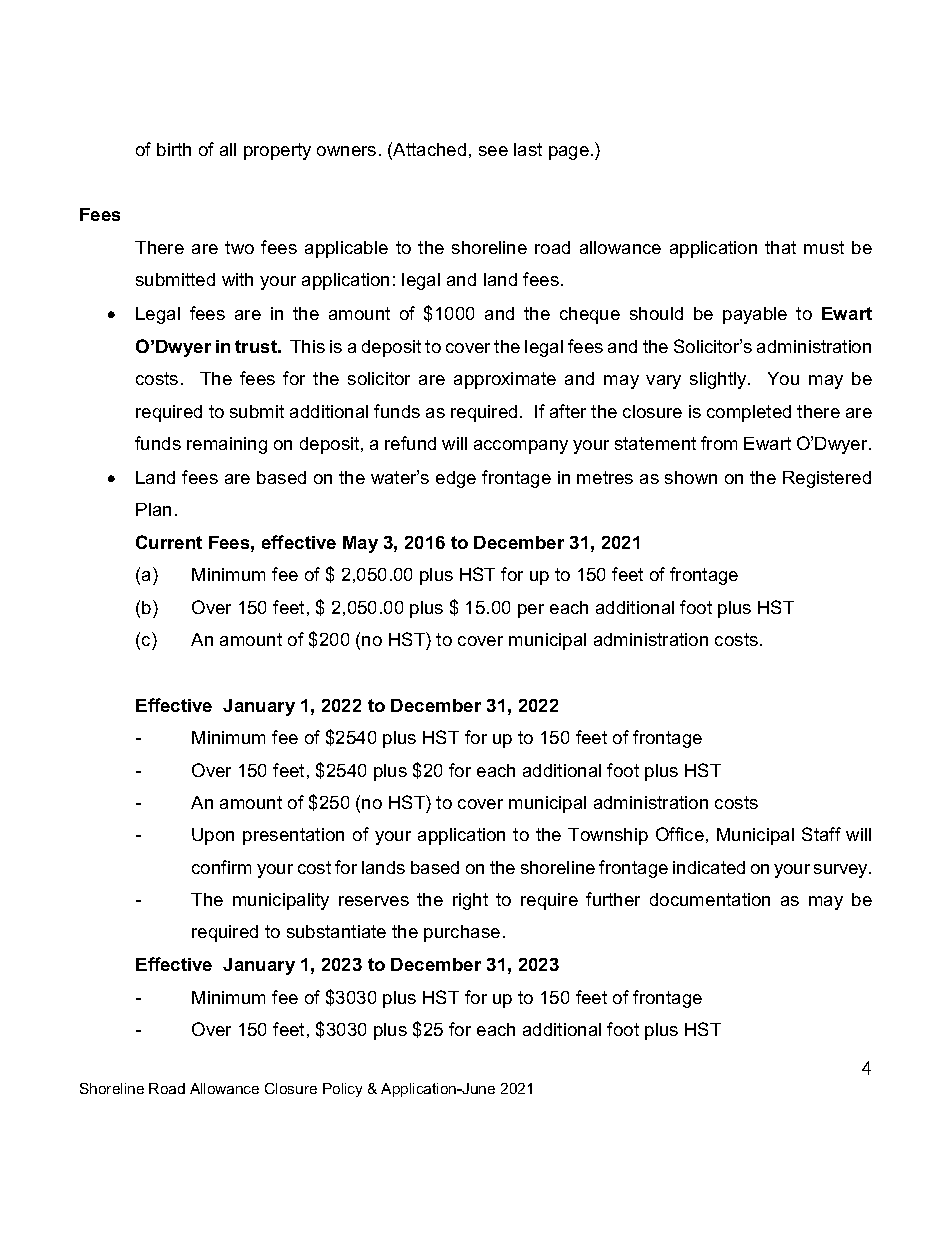 The image size is (952, 1233). Describe the element at coordinates (456, 479) in the screenshot. I see `edge` at that location.
